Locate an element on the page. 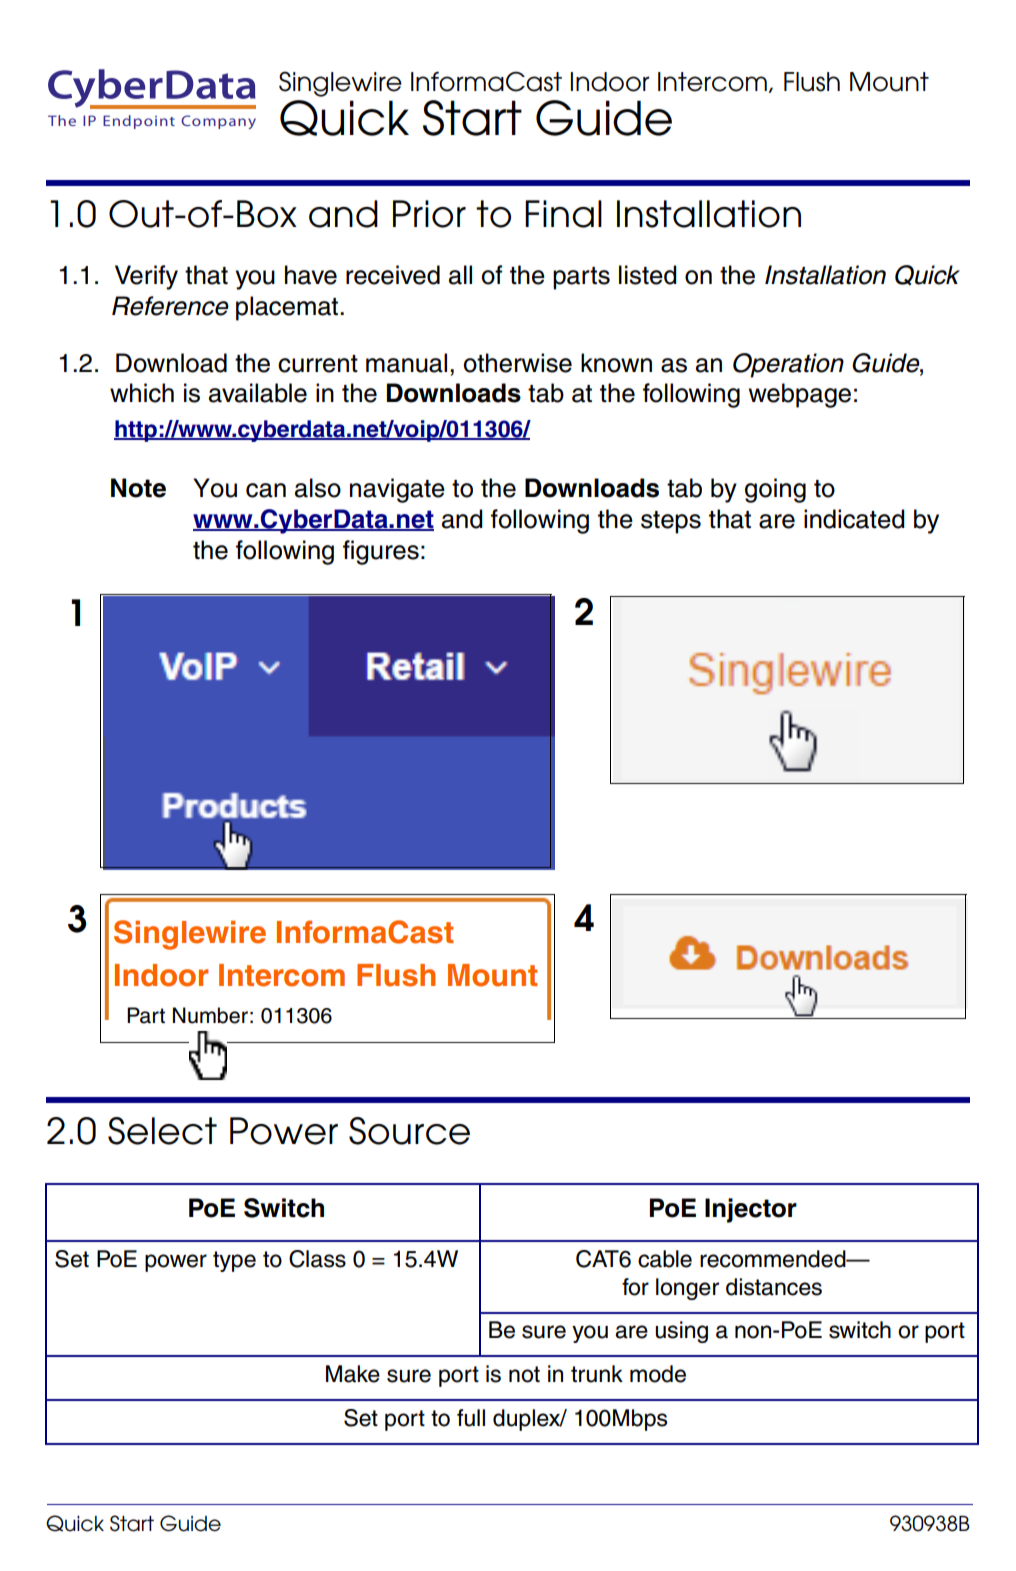 The image size is (1016, 1571). Prior is located at coordinates (429, 214).
